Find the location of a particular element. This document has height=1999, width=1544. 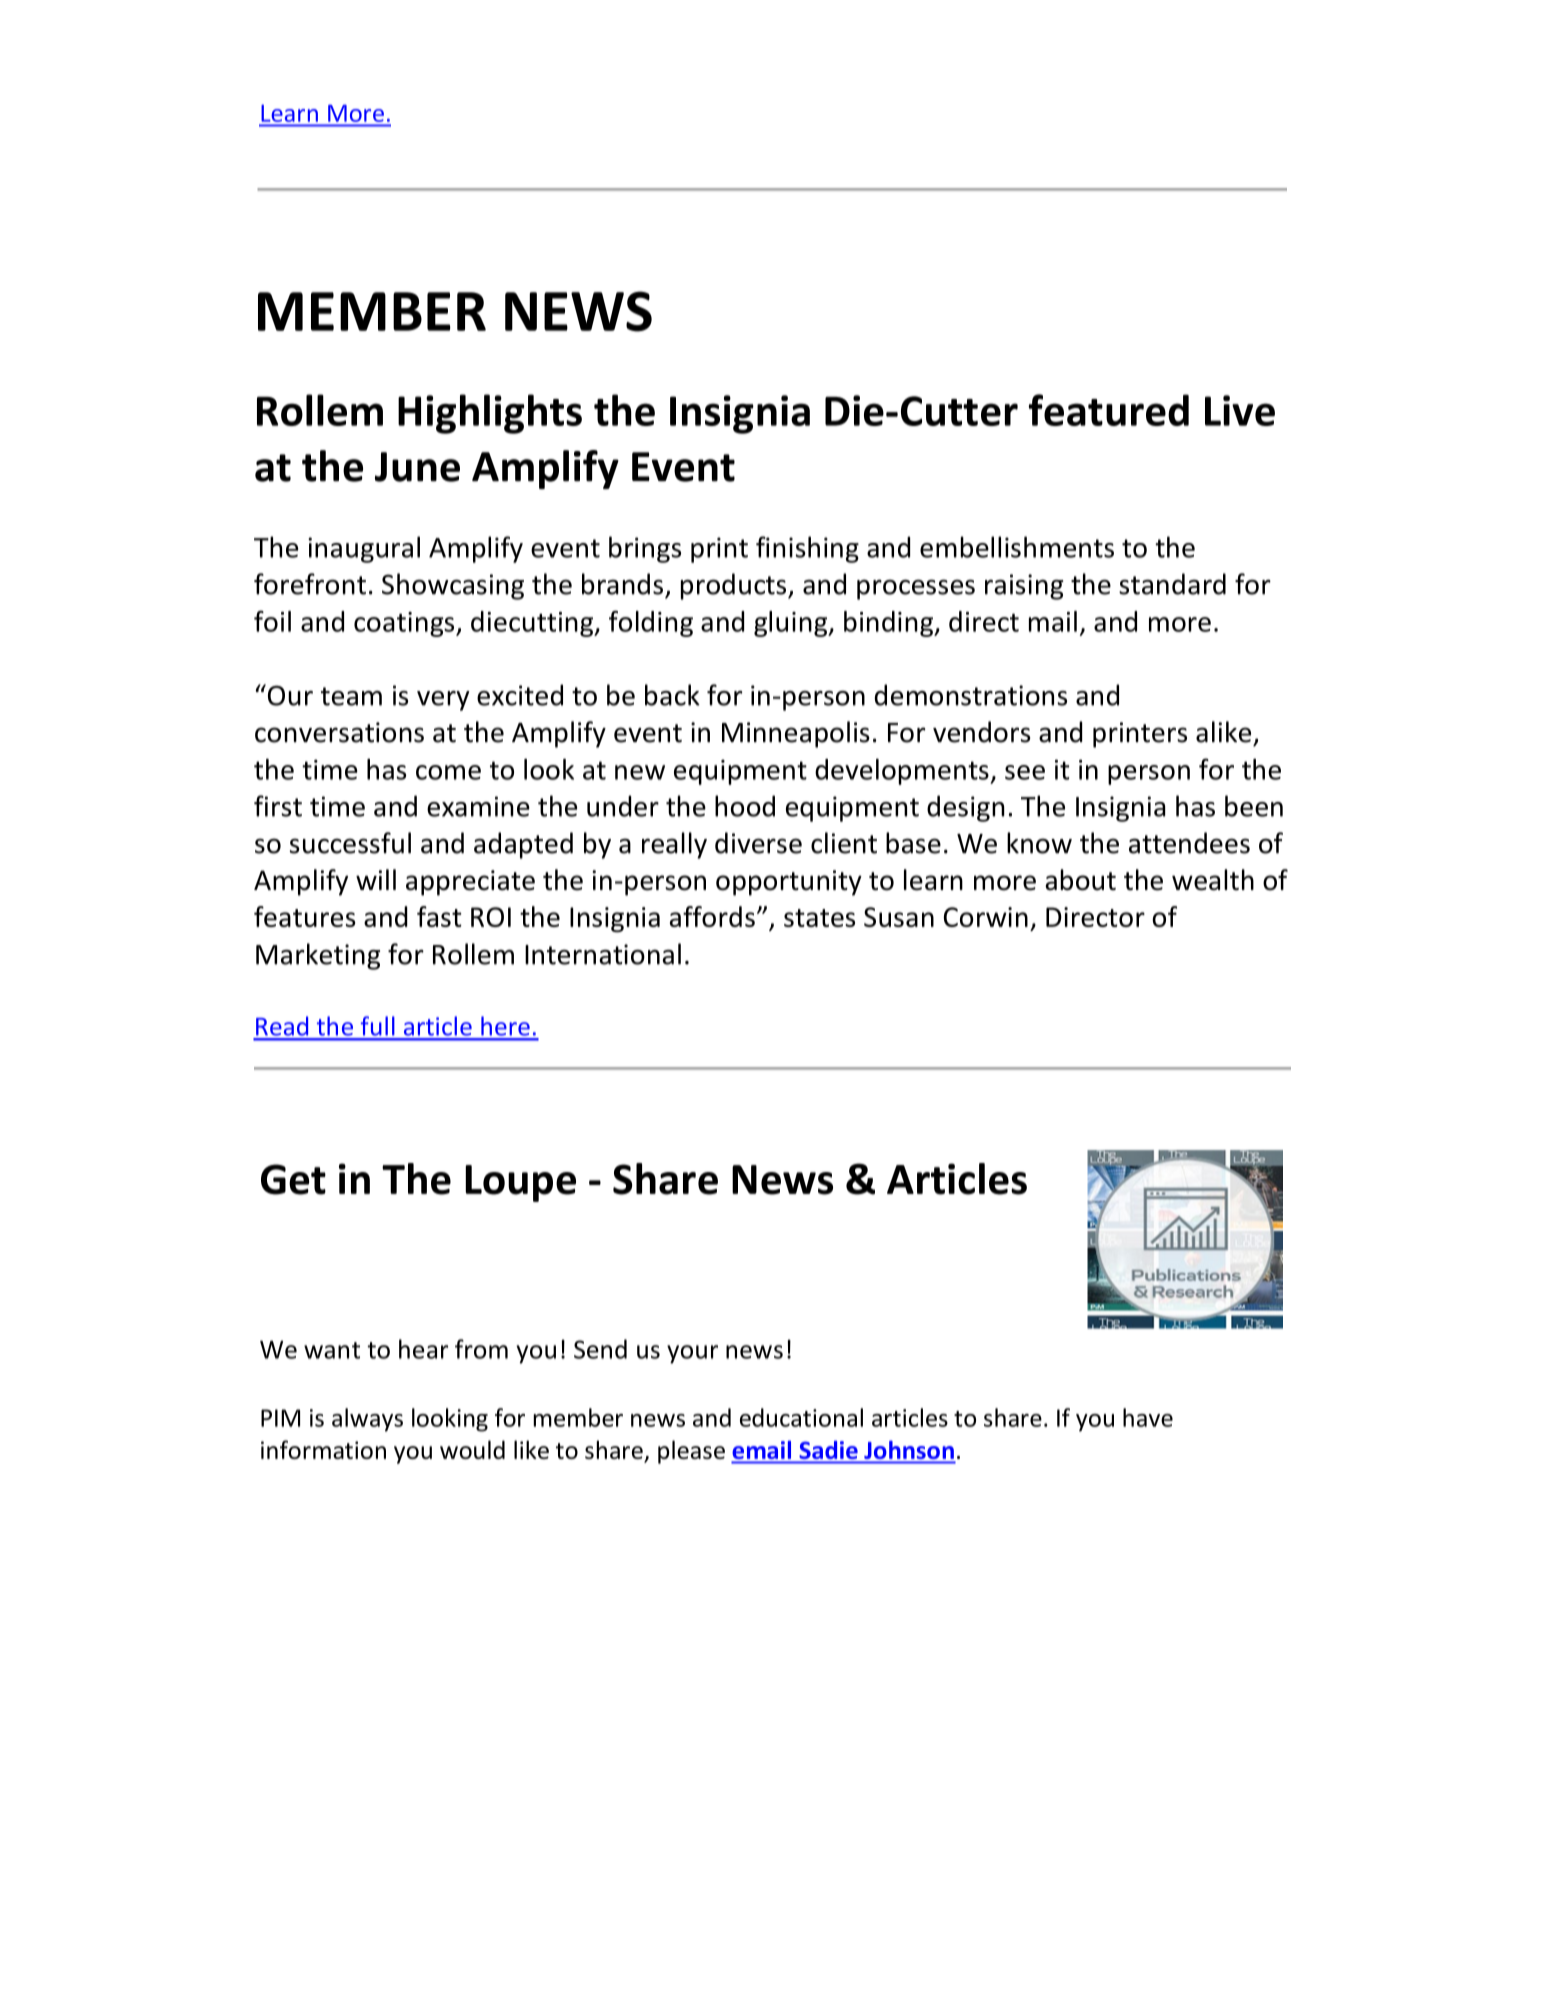

always is located at coordinates (367, 1420).
